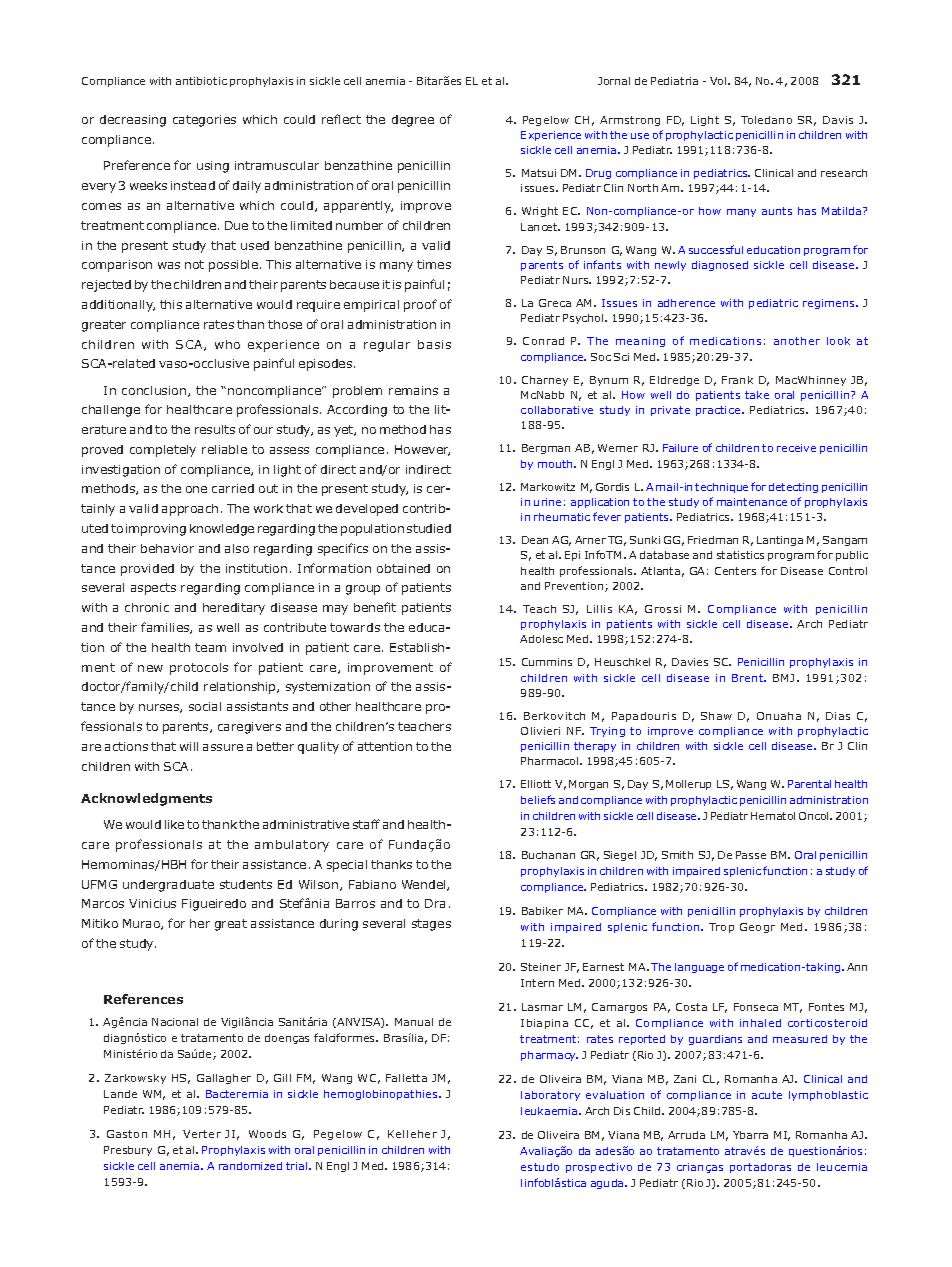 The width and height of the screenshot is (952, 1267). I want to click on Gaston, so click(127, 1134).
